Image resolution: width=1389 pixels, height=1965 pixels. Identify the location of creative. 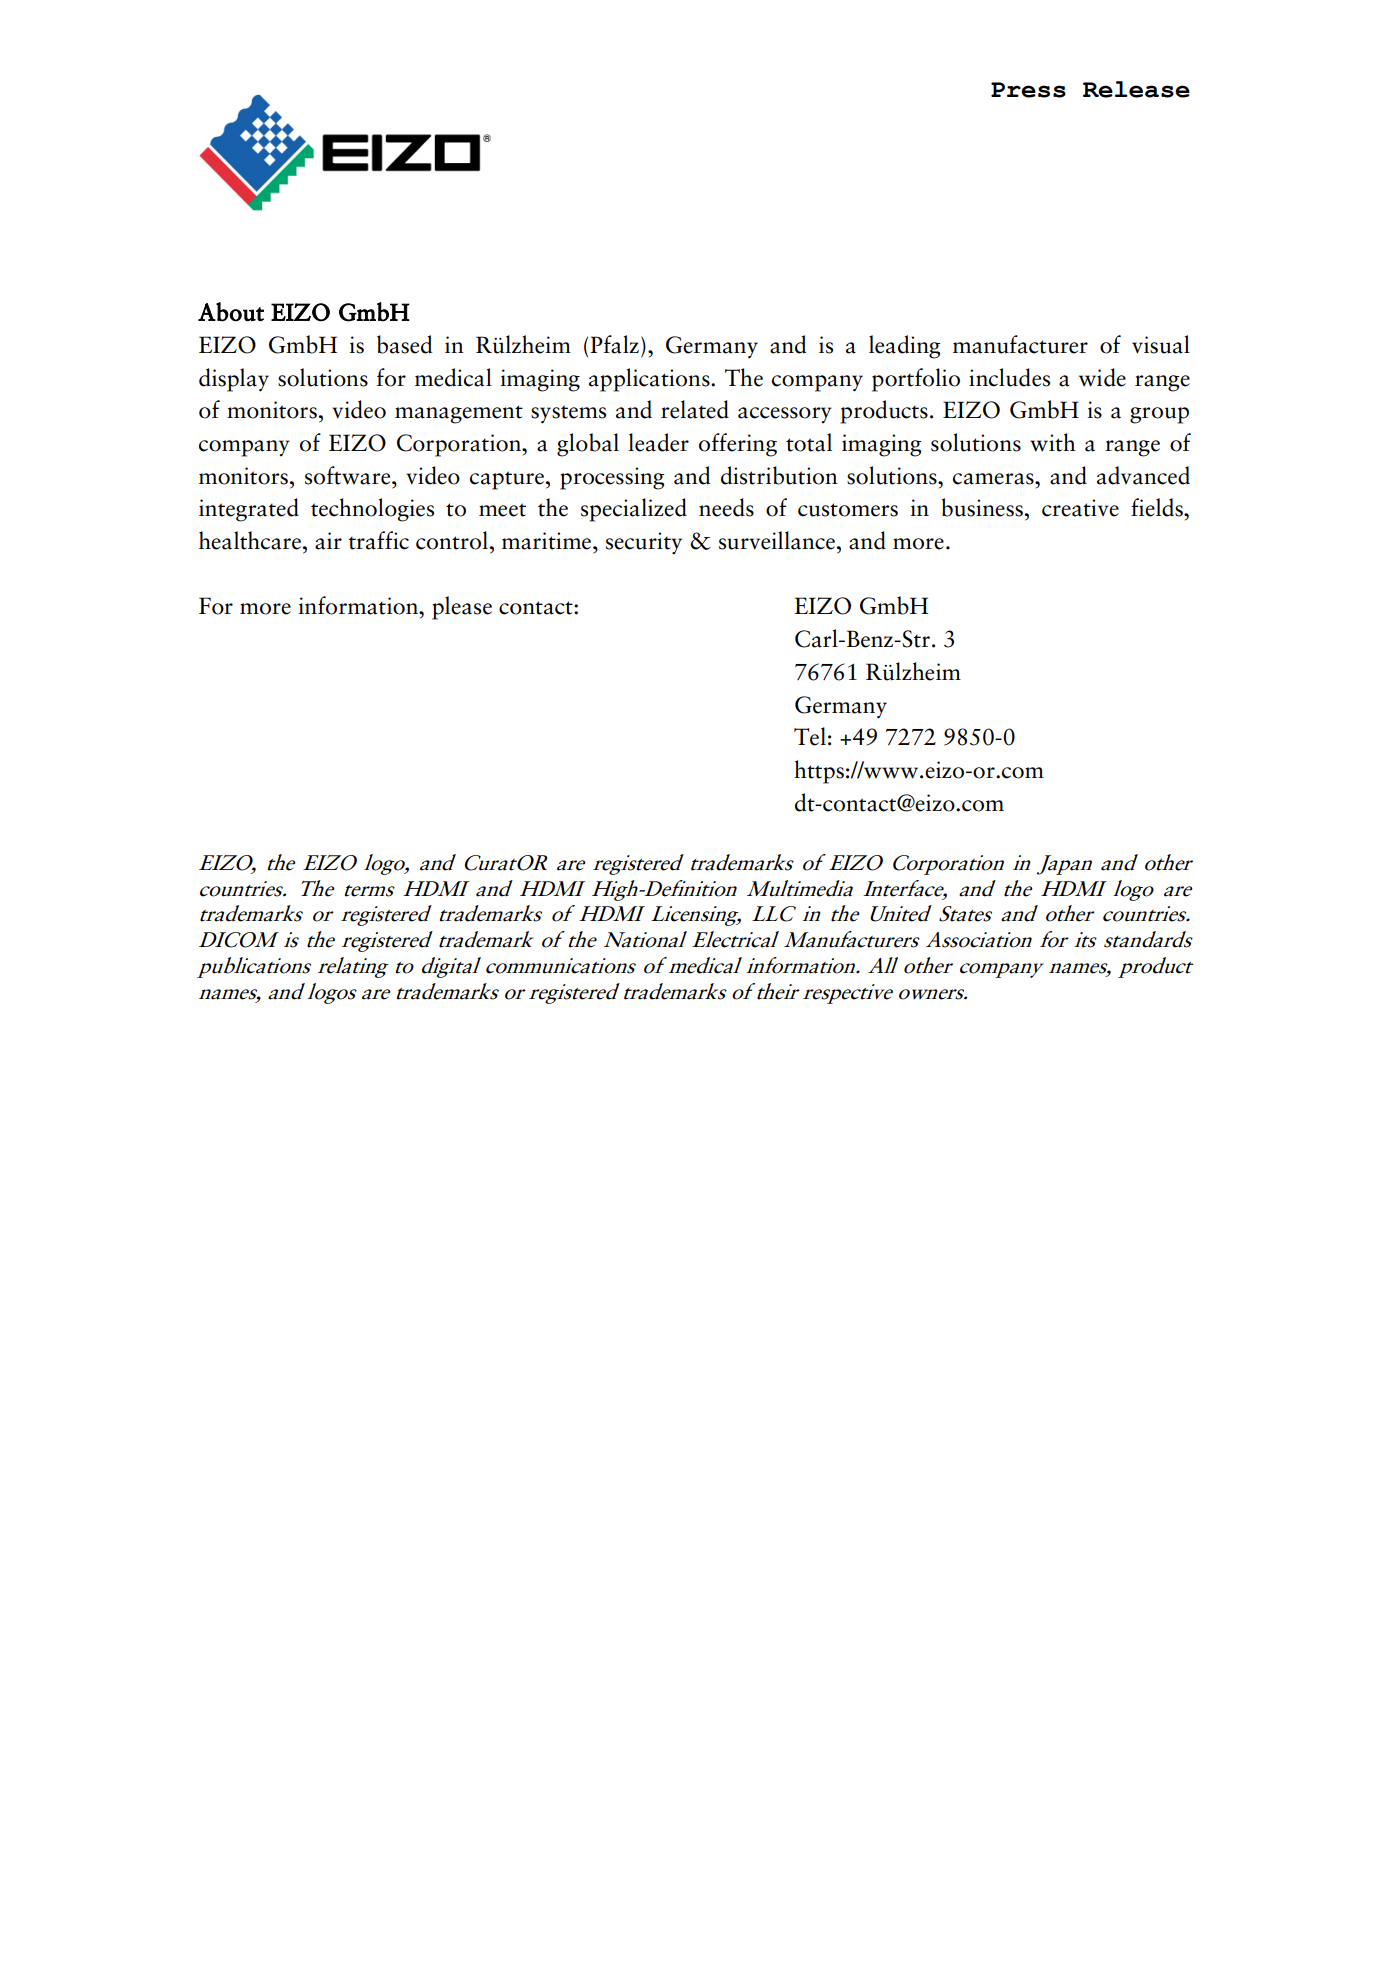
(1080, 508).
